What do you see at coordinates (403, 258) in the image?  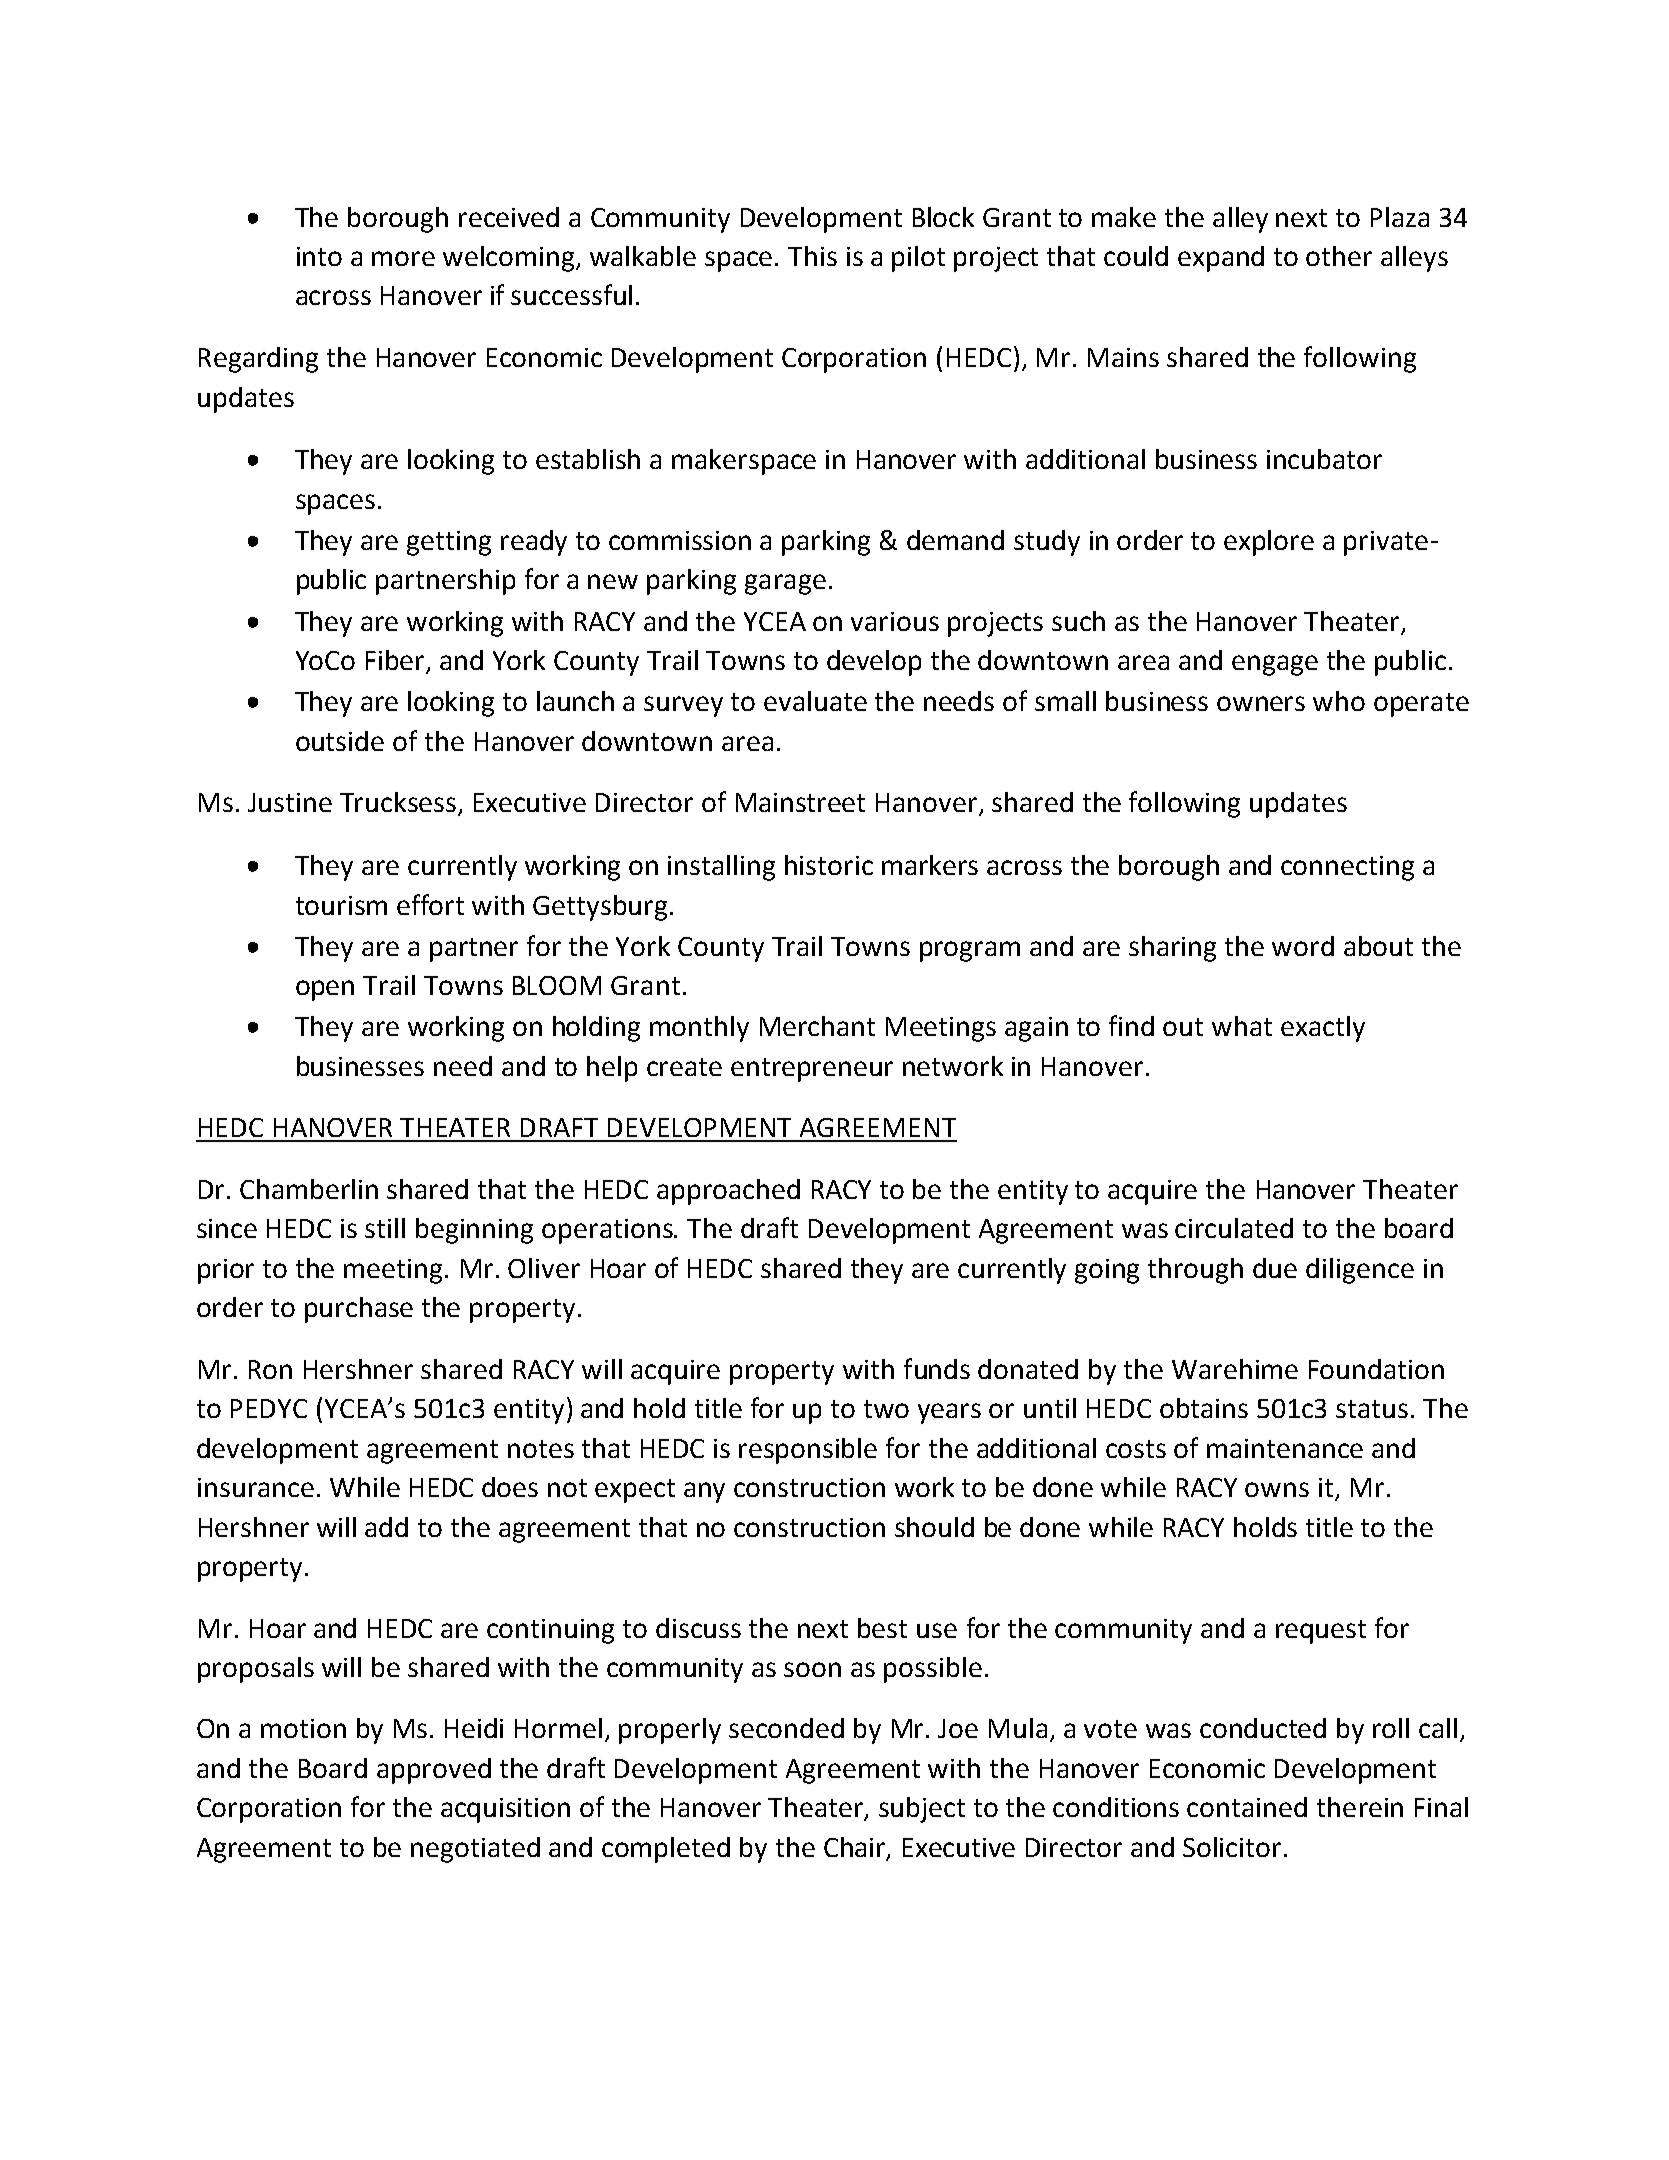 I see `more` at bounding box center [403, 258].
